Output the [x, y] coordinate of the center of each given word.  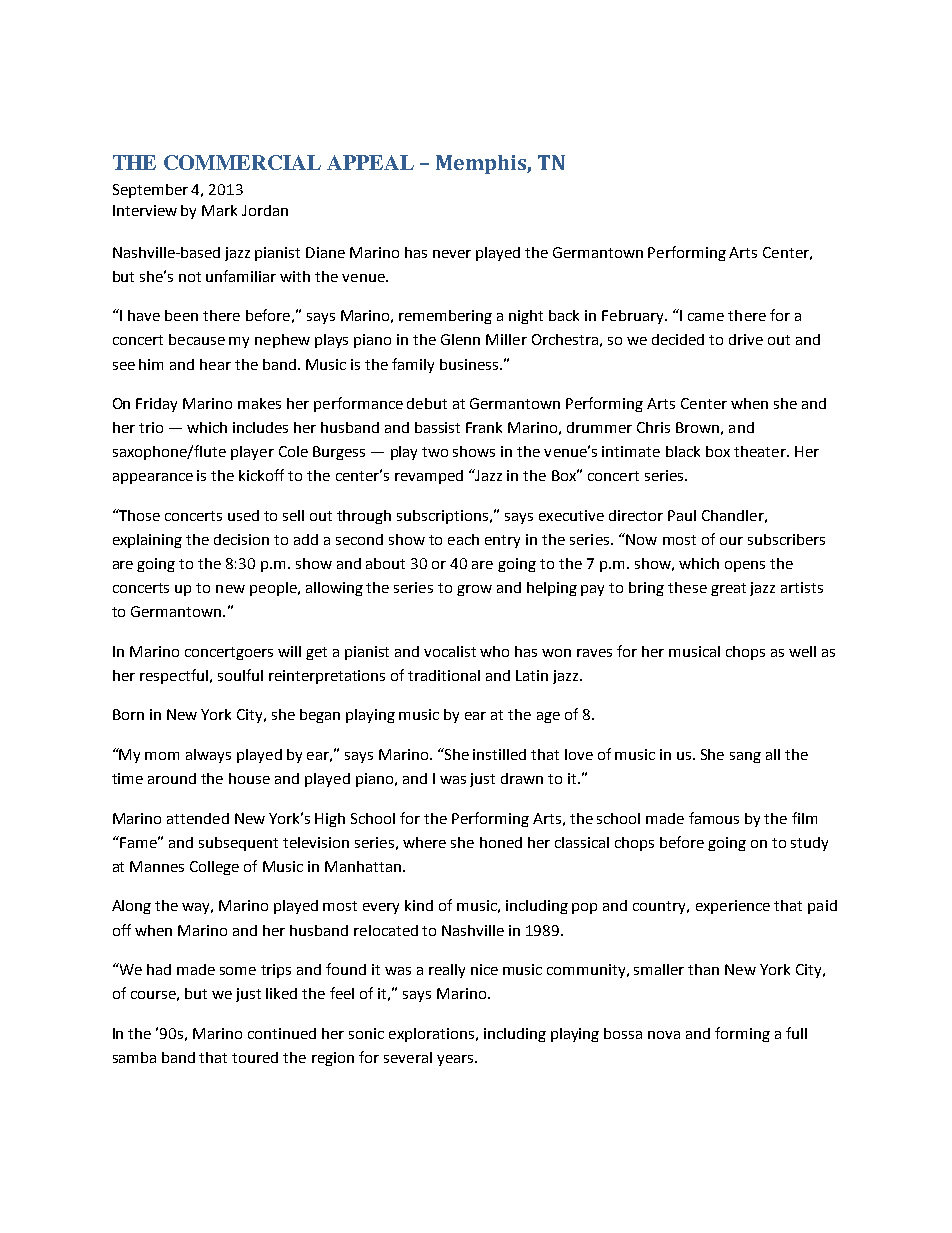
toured [255, 1057]
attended [198, 818]
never [452, 254]
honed [501, 842]
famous [714, 818]
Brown [697, 427]
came [706, 317]
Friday [156, 405]
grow [474, 590]
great [728, 589]
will [289, 651]
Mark [219, 210]
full [796, 1033]
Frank [484, 427]
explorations [433, 1035]
